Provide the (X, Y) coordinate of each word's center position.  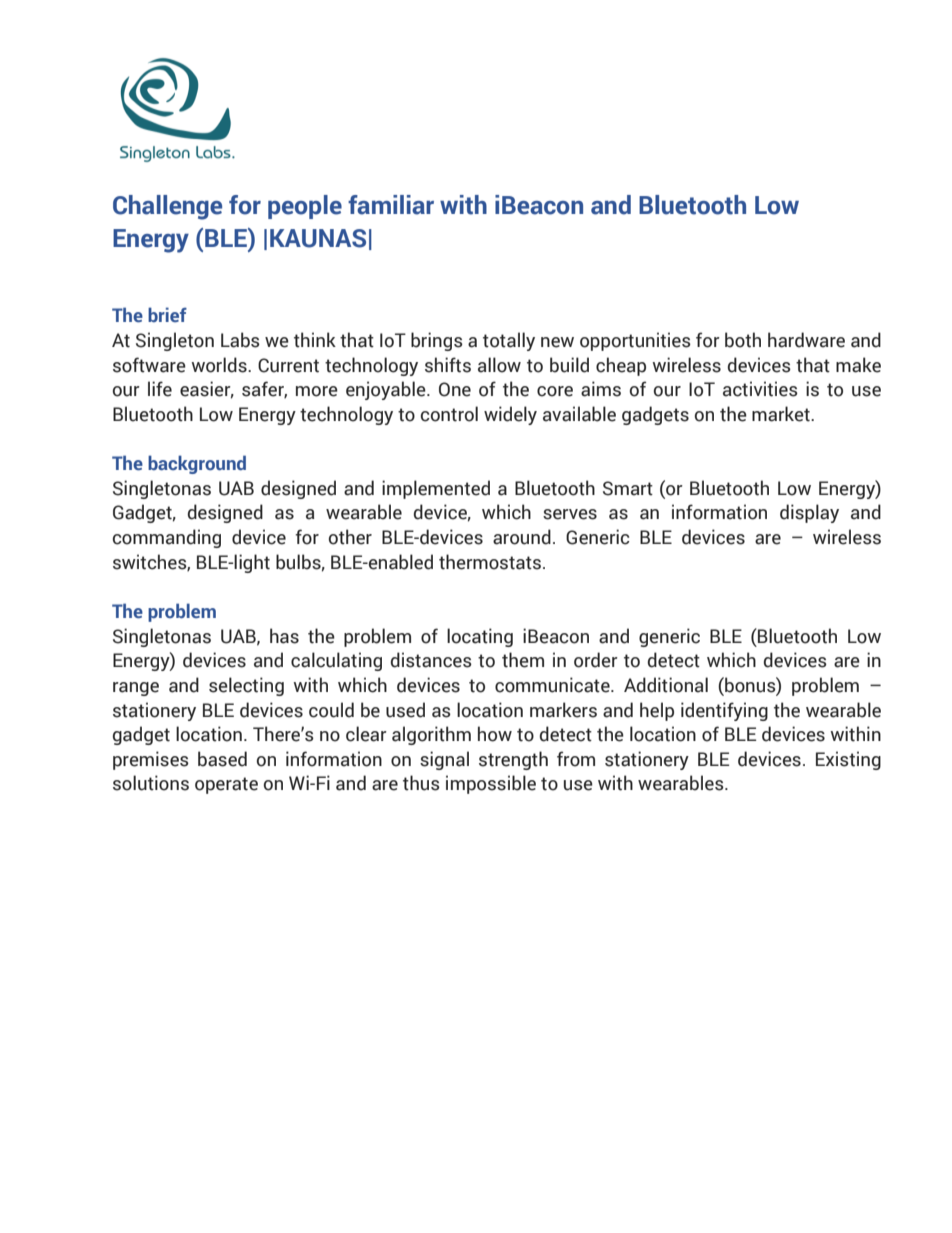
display (809, 513)
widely (510, 415)
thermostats (491, 562)
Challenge (167, 207)
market (782, 414)
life (160, 389)
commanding (167, 538)
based (222, 759)
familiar (391, 205)
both (743, 340)
